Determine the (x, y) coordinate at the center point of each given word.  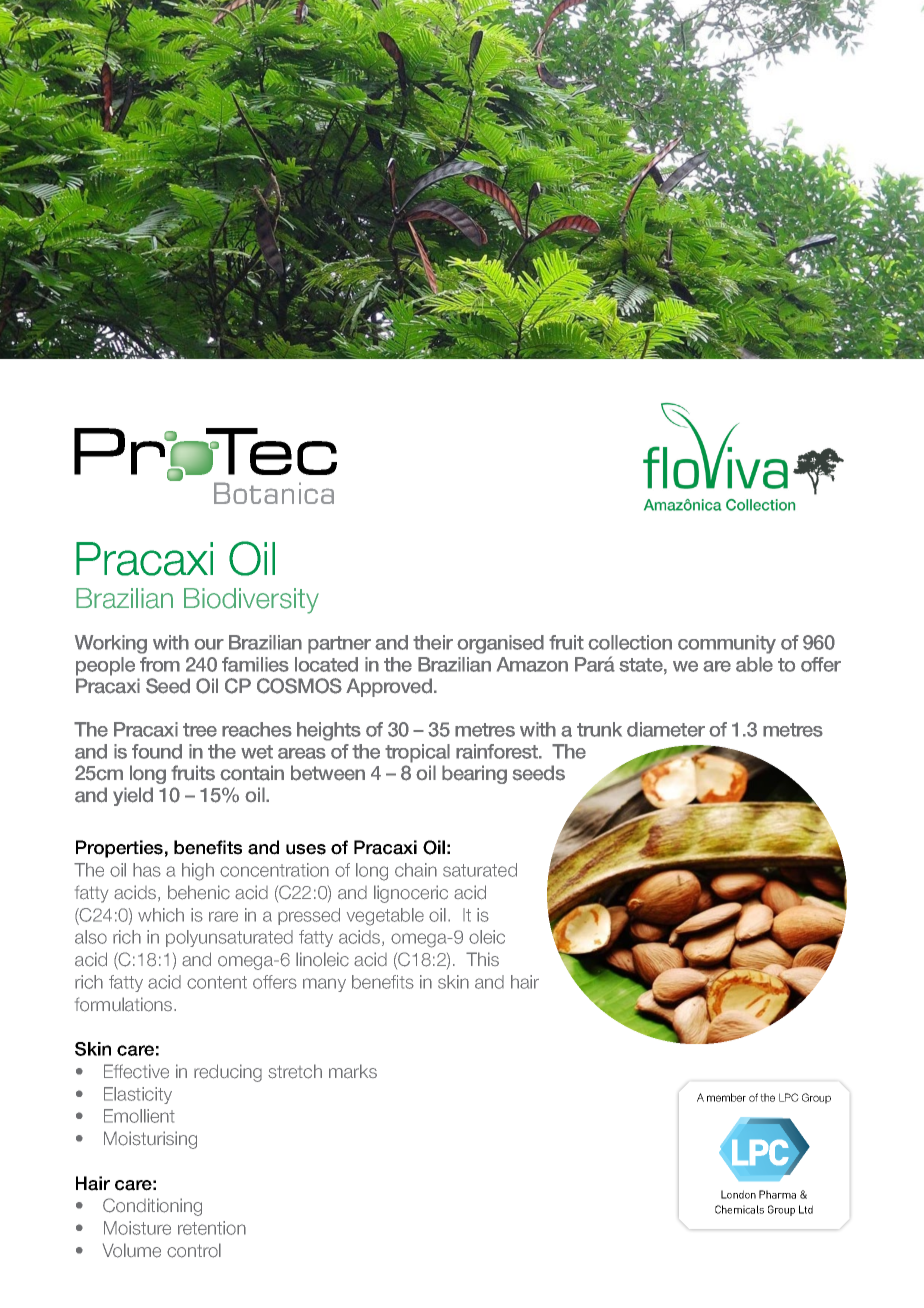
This (482, 959)
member (726, 1097)
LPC (789, 1097)
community (727, 644)
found (157, 751)
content (217, 982)
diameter (666, 729)
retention (212, 1228)
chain (416, 870)
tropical (417, 753)
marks (353, 1071)
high (198, 872)
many (324, 985)
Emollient (139, 1116)
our (209, 644)
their (433, 642)
